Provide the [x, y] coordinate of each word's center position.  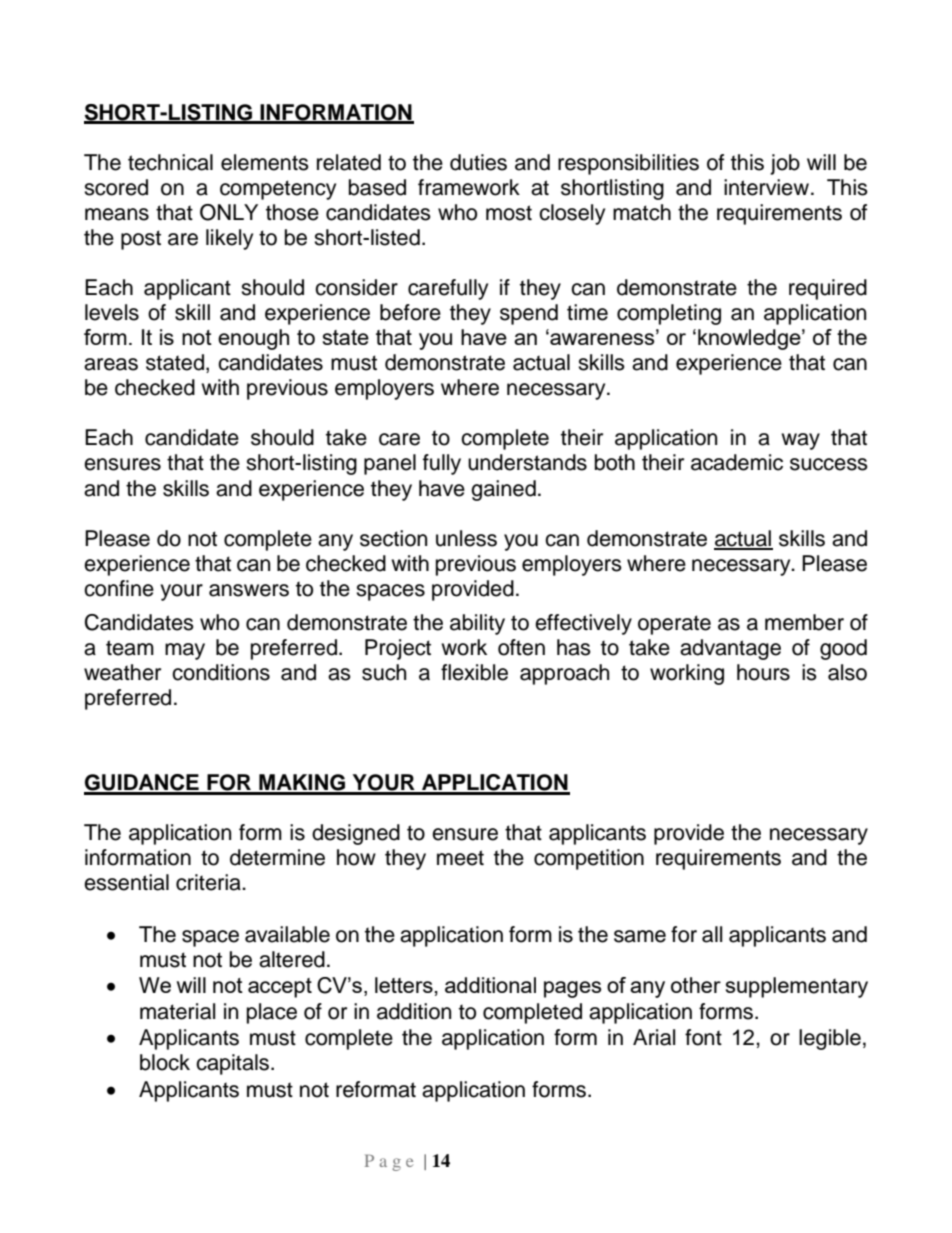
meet [460, 858]
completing [669, 314]
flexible [474, 672]
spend [529, 314]
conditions [221, 672]
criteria [209, 882]
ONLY [229, 212]
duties [478, 162]
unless [466, 538]
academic [737, 462]
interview [766, 187]
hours [763, 672]
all [712, 934]
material [177, 1011]
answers [249, 590]
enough [253, 339]
